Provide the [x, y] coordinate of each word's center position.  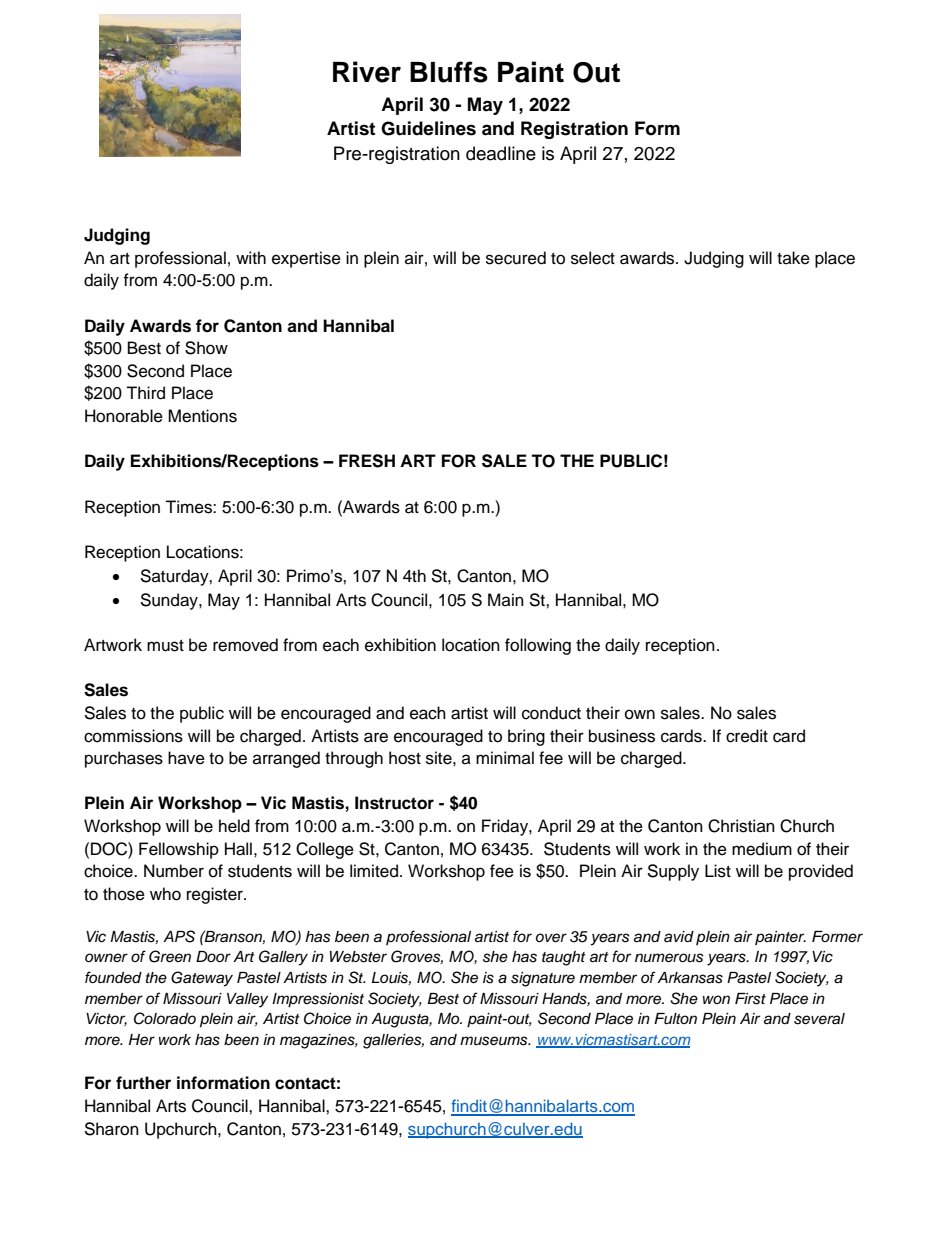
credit [747, 736]
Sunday [170, 601]
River [367, 72]
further [143, 1083]
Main [506, 599]
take [793, 258]
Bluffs [449, 72]
